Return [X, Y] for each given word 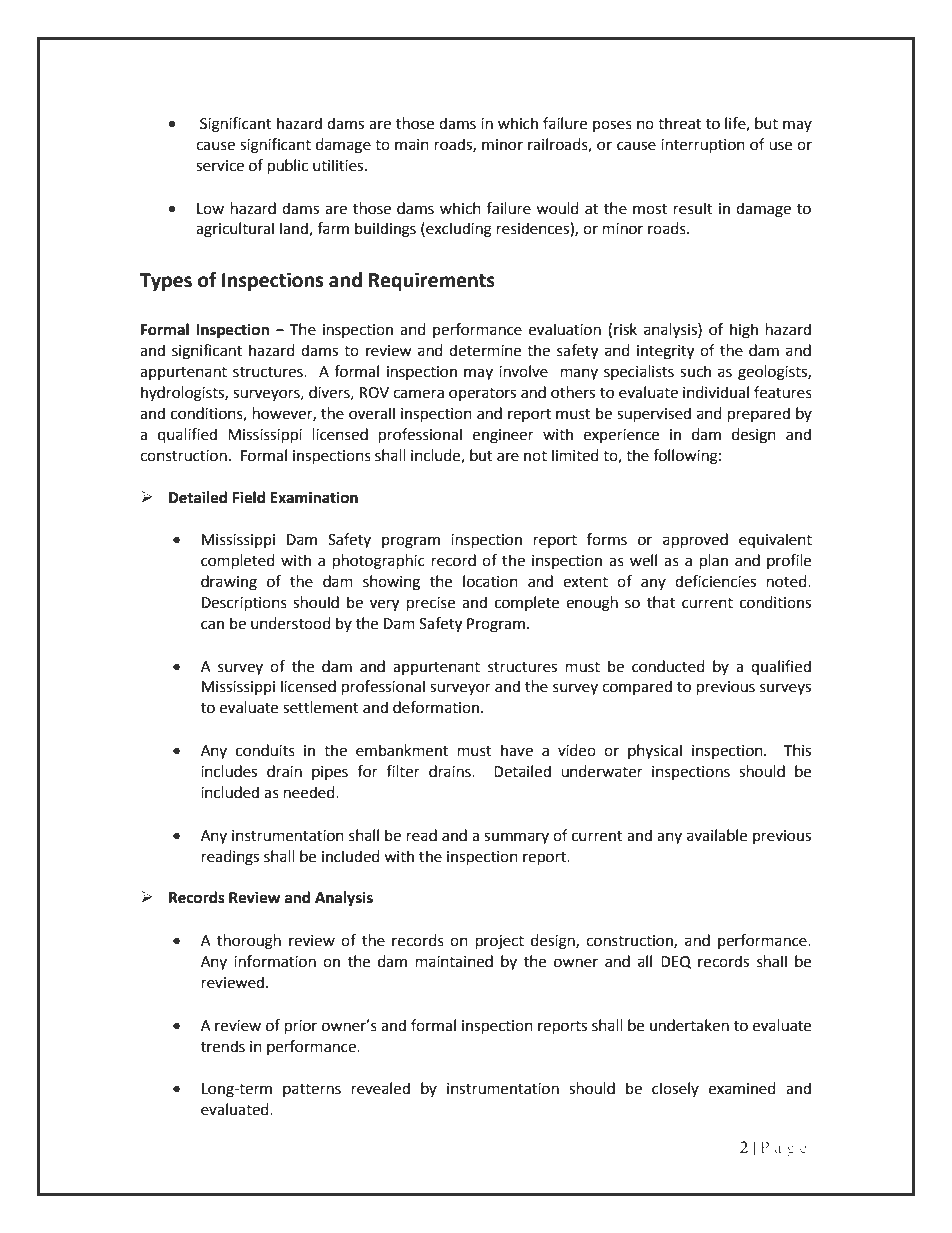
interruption [703, 146]
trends [223, 1046]
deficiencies [715, 581]
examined [742, 1088]
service [220, 166]
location [490, 581]
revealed [381, 1088]
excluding [458, 230]
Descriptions [244, 604]
